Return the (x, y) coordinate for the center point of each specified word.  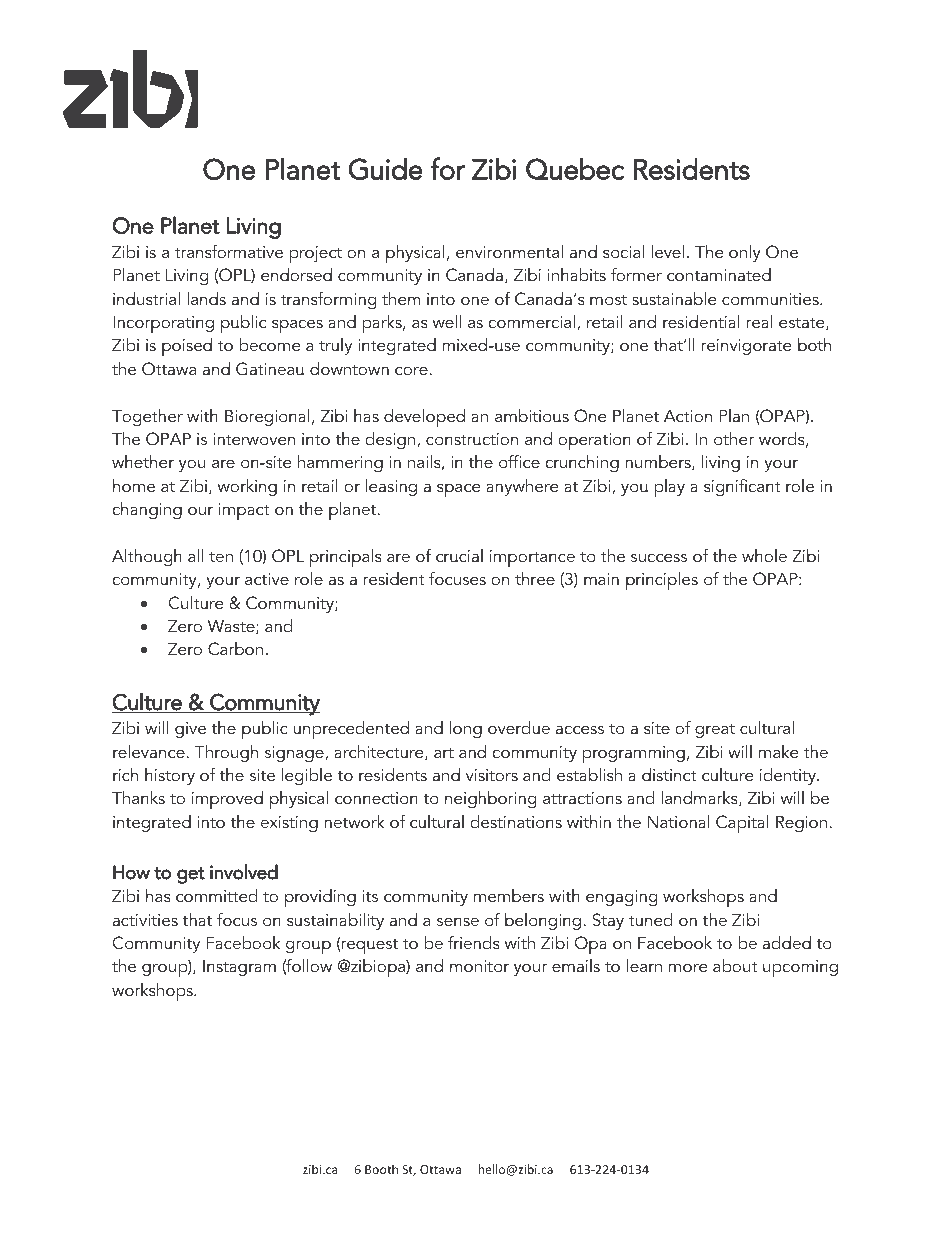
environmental (509, 251)
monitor (479, 966)
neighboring (490, 799)
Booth (381, 1169)
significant (742, 487)
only (745, 253)
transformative (229, 251)
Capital (742, 824)
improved (227, 800)
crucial (459, 555)
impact (244, 511)
